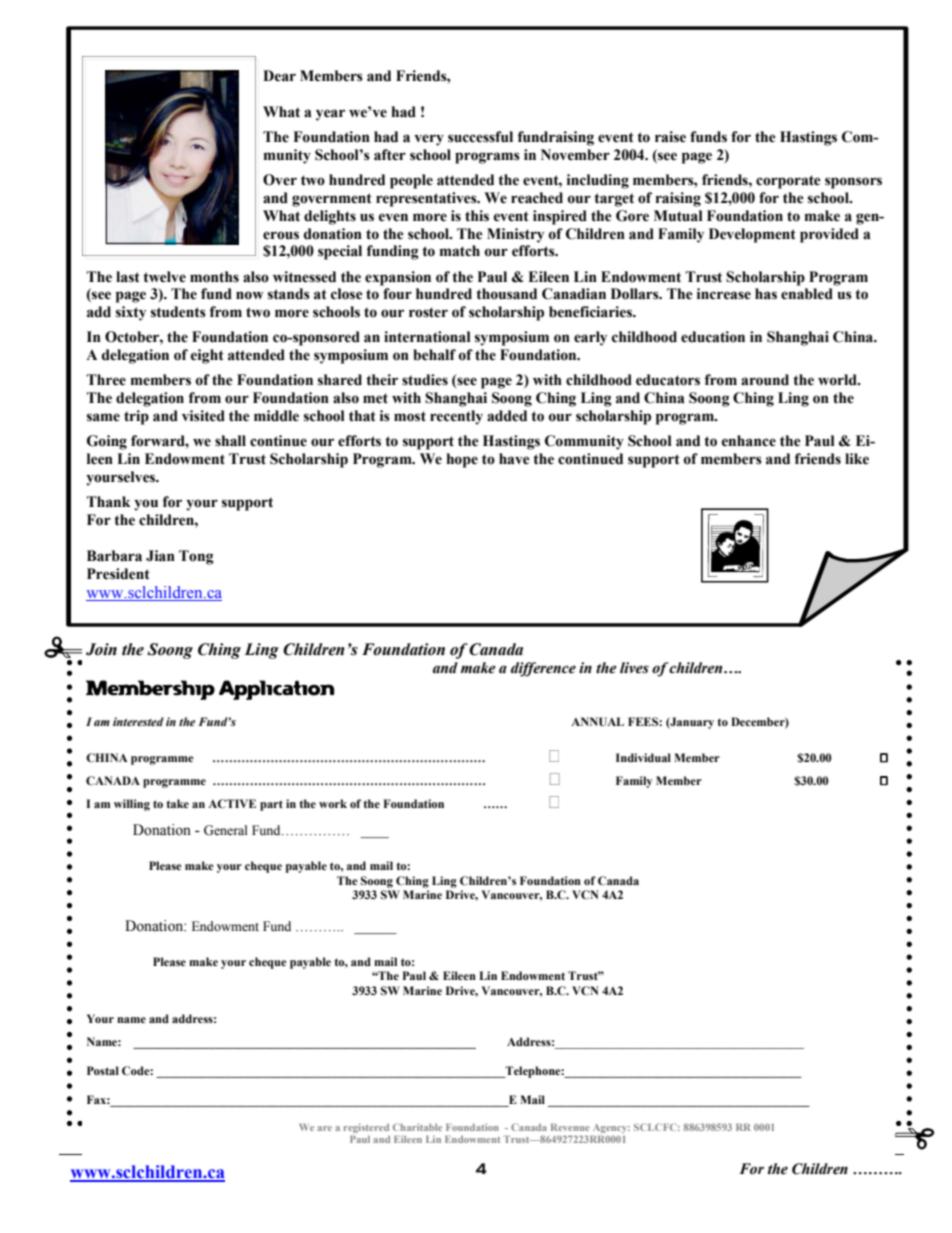 This image has height=1233, width=952. Describe the element at coordinates (480, 137) in the image. I see `successful` at that location.
